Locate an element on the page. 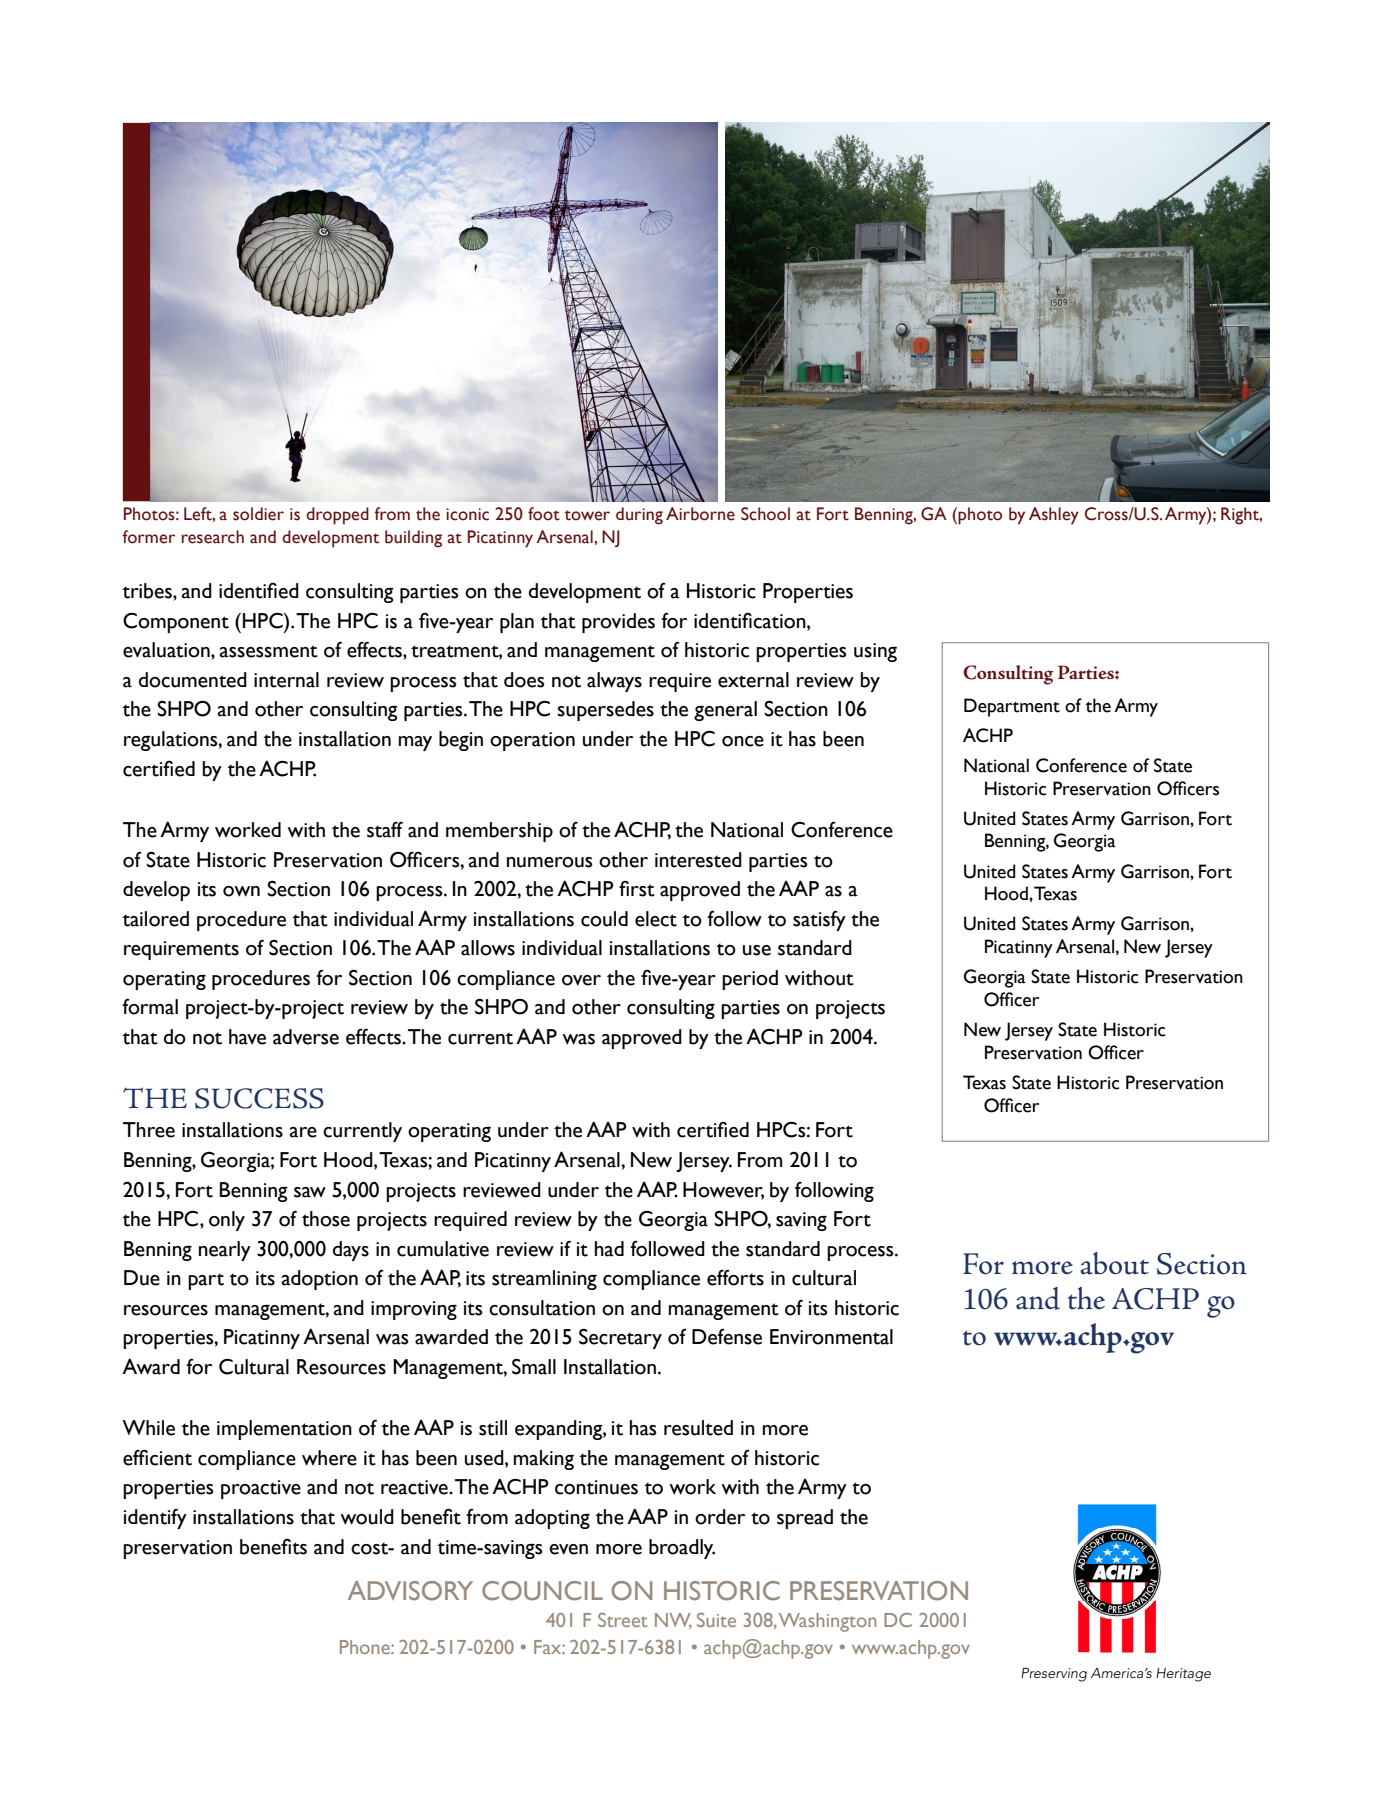 This page has height=1802, width=1392. However is located at coordinates (723, 1190).
